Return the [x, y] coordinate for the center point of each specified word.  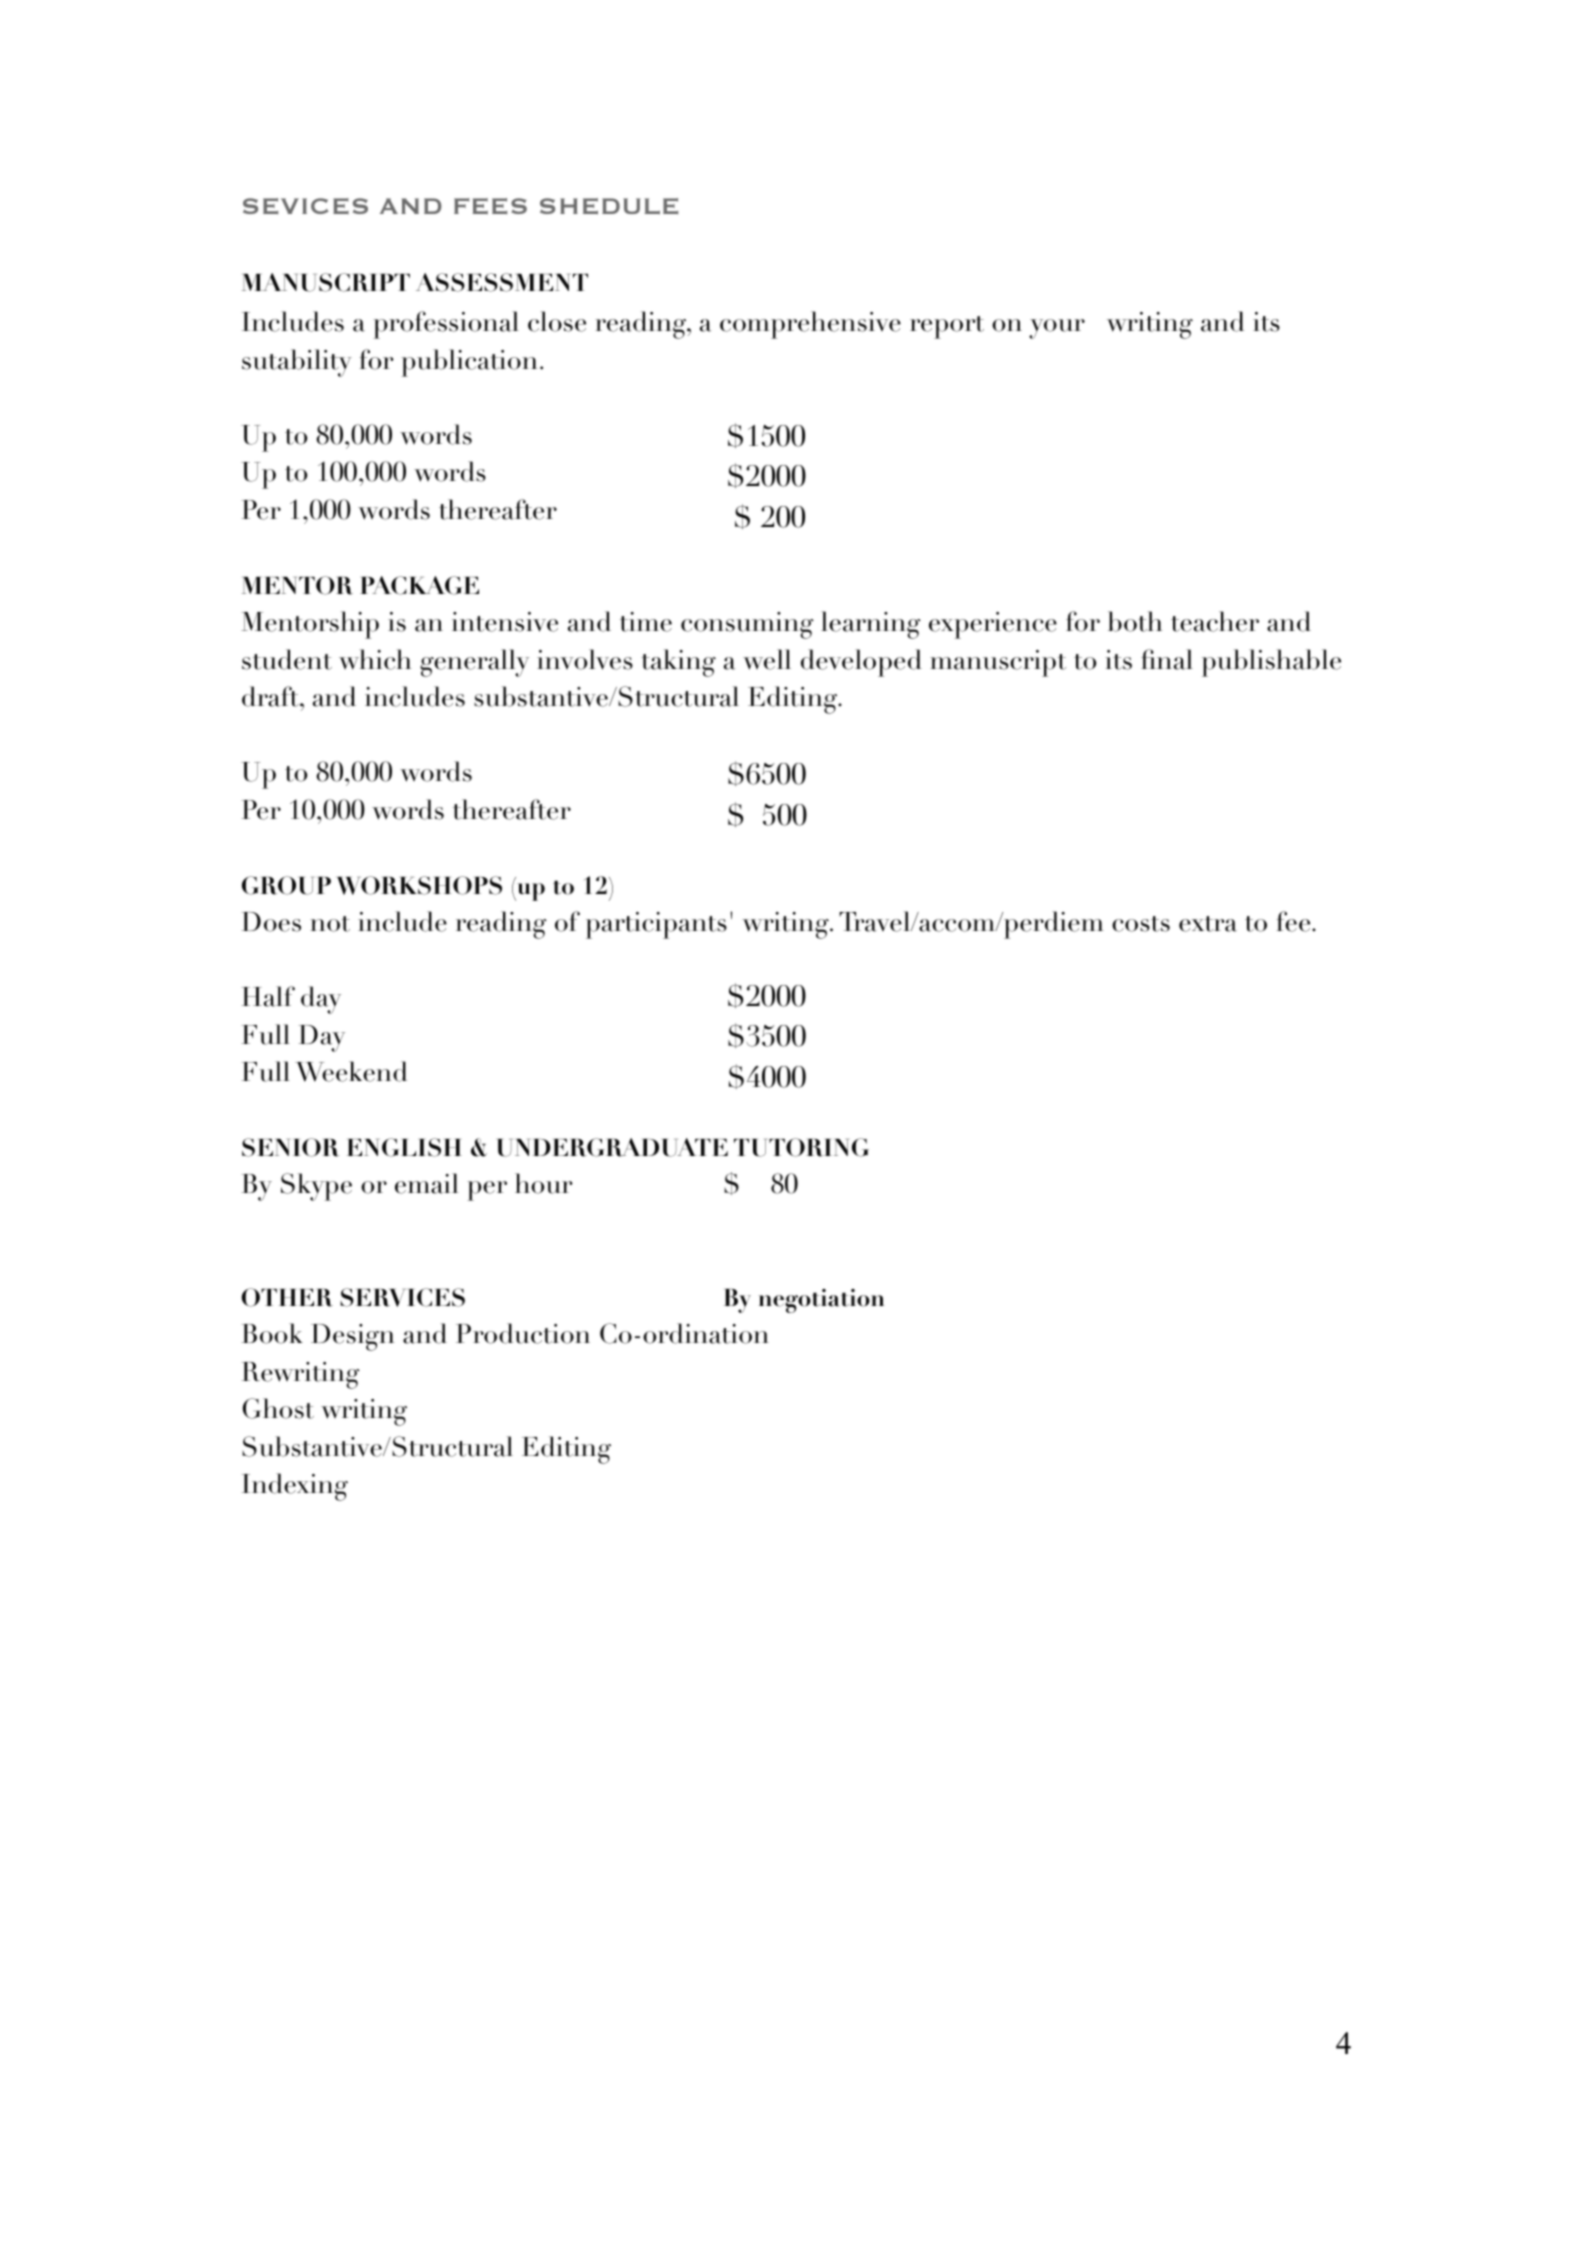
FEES [490, 206]
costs [1141, 924]
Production [523, 1333]
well [767, 659]
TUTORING [801, 1147]
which [375, 659]
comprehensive [810, 325]
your [1057, 329]
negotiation [821, 1301]
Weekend [351, 1071]
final [1167, 659]
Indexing [295, 1487]
